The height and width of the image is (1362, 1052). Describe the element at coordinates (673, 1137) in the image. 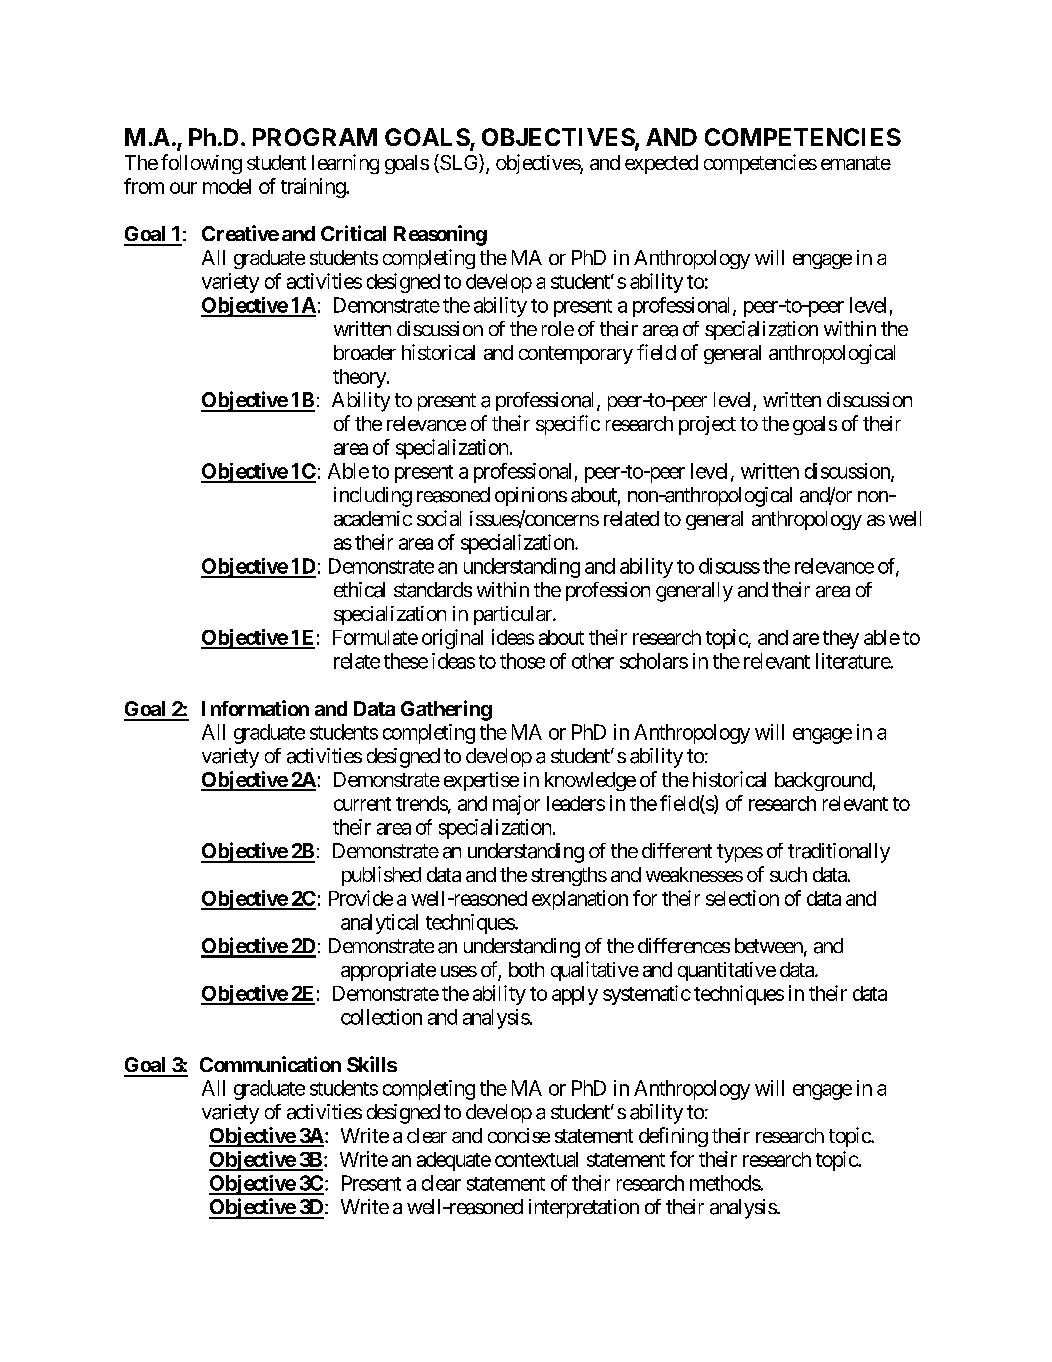

I see `defining` at that location.
